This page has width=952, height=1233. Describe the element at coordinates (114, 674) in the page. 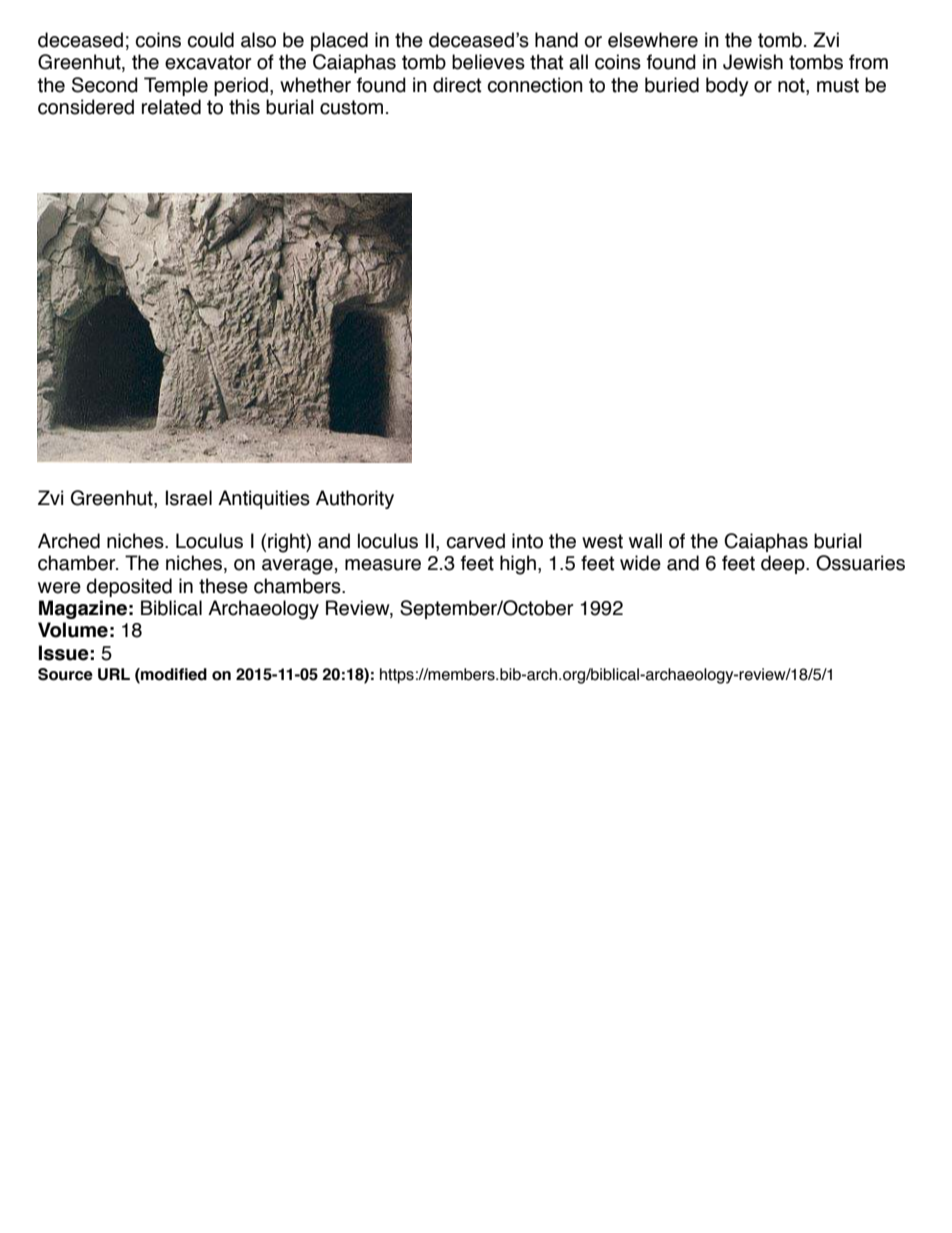

I see `URL` at that location.
